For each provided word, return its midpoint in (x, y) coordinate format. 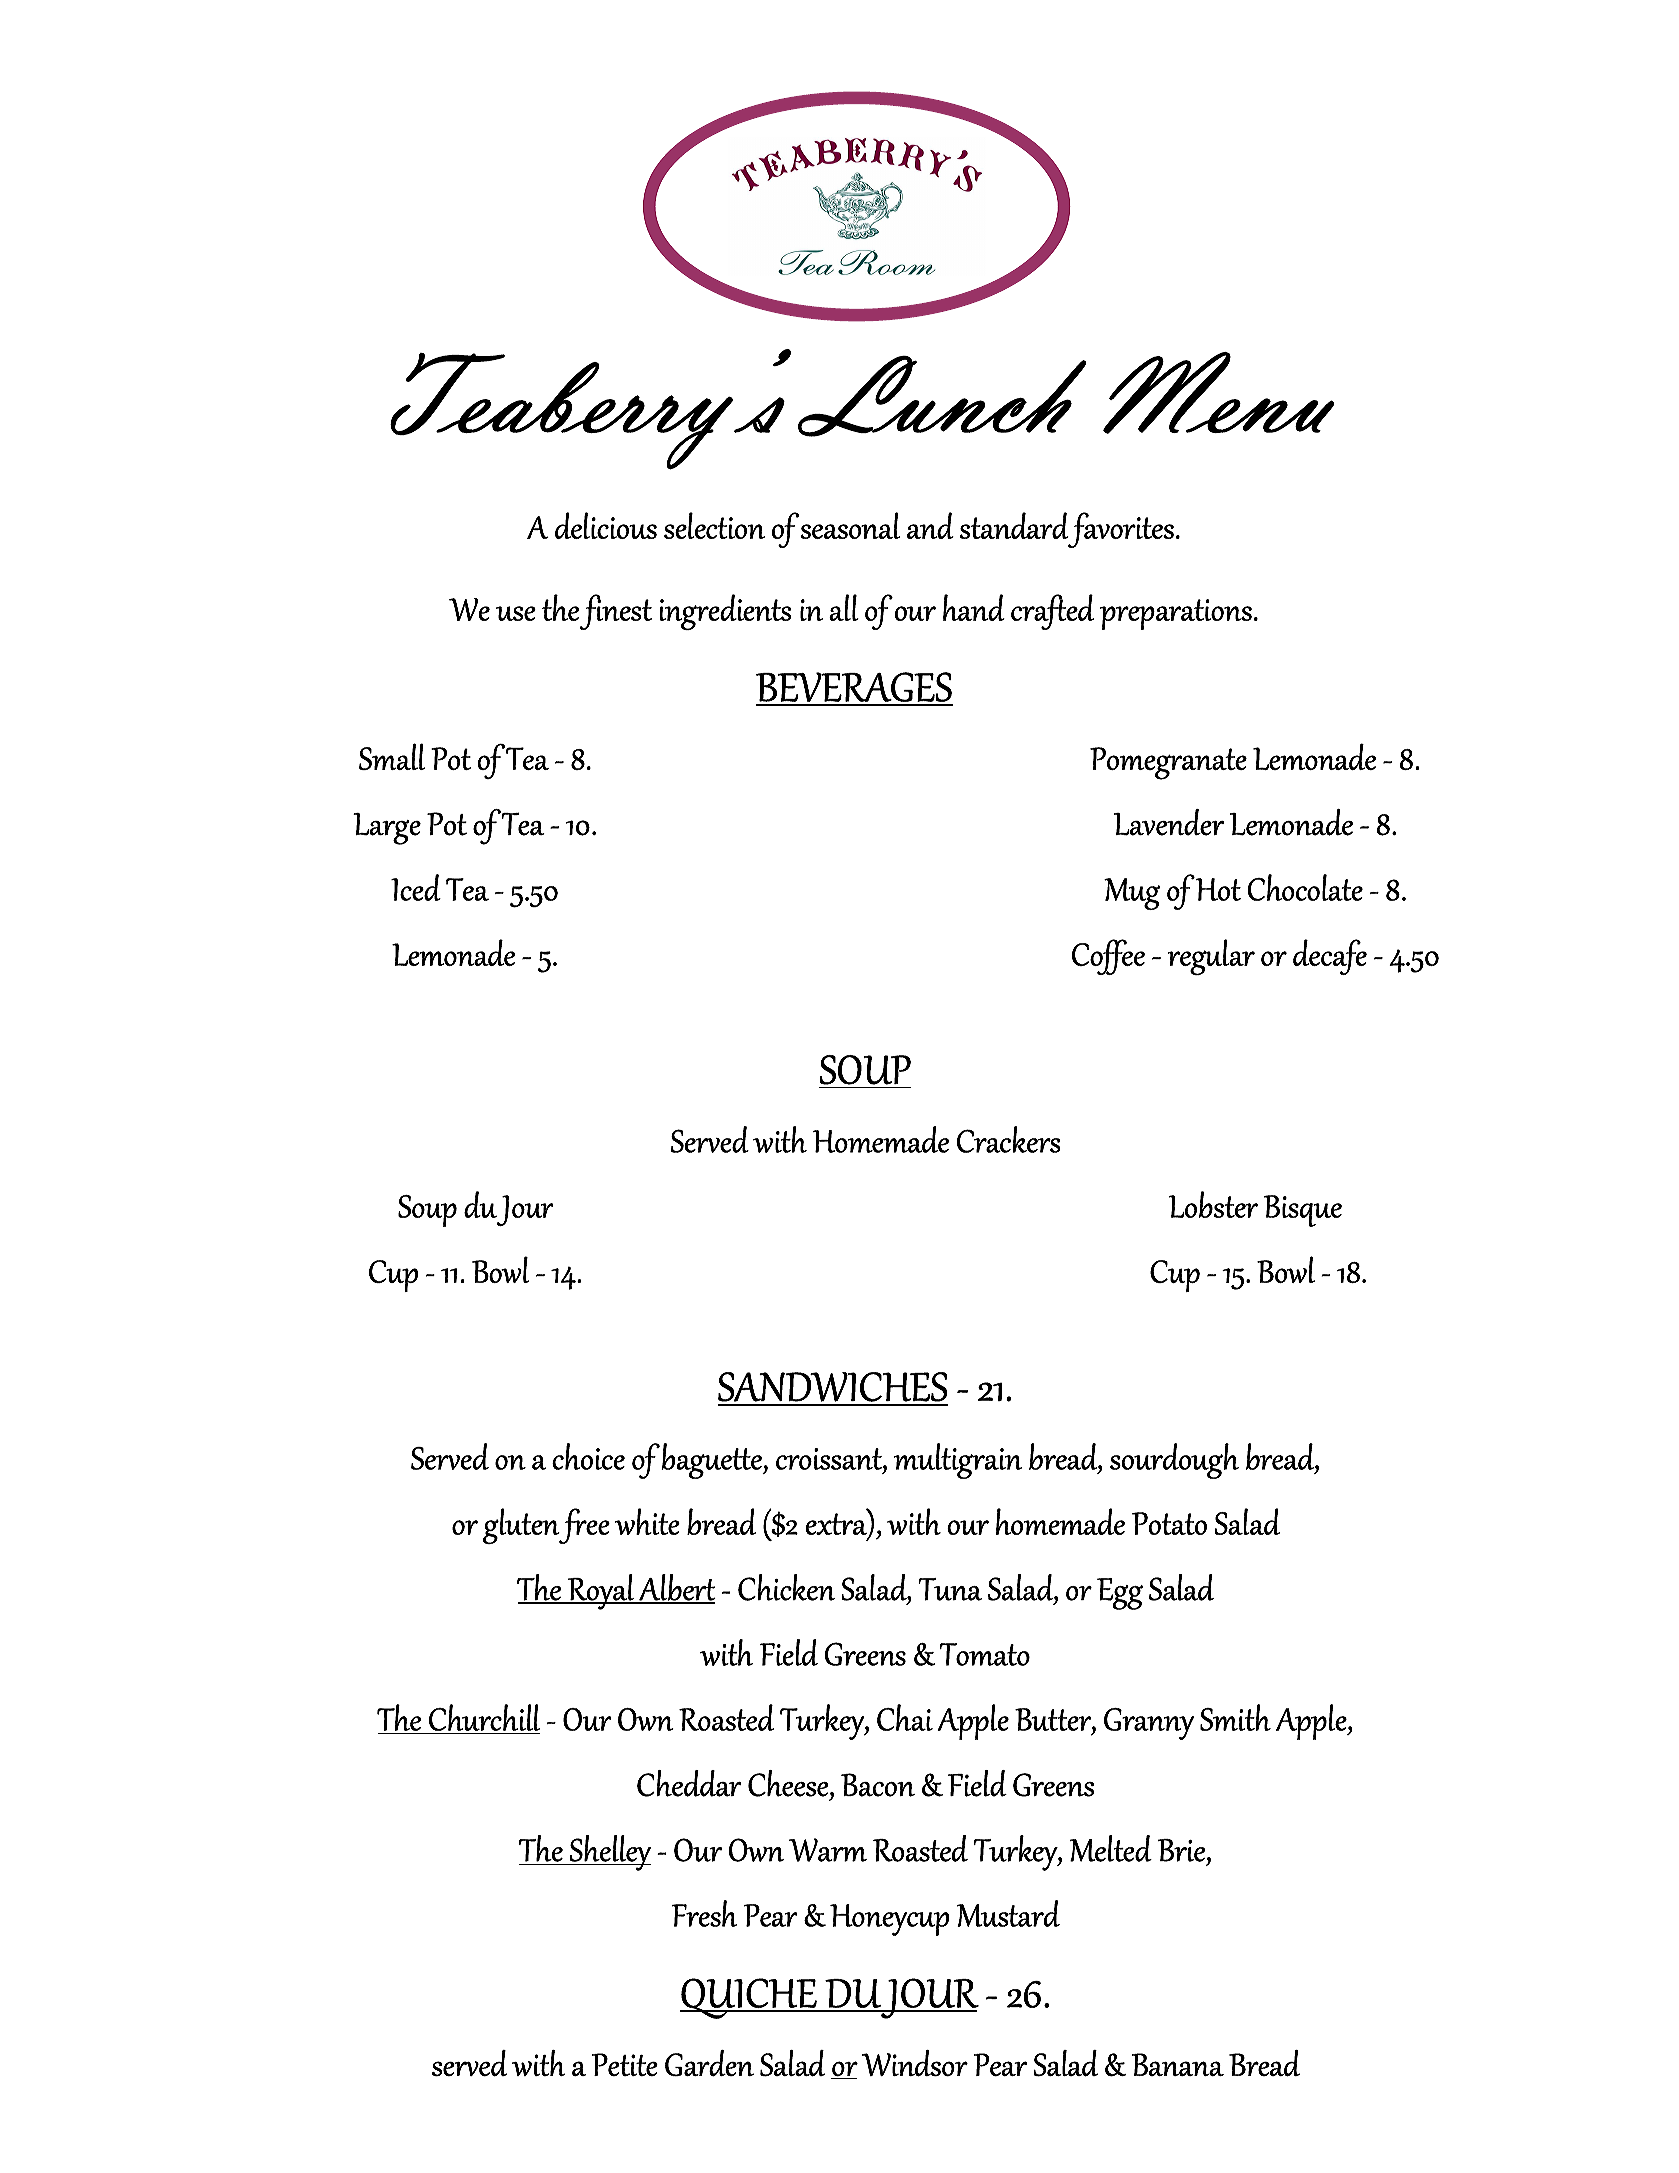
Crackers (1008, 1139)
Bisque (1303, 1211)
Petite (625, 2064)
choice (588, 1456)
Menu (1219, 393)
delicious (606, 525)
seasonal (850, 525)
